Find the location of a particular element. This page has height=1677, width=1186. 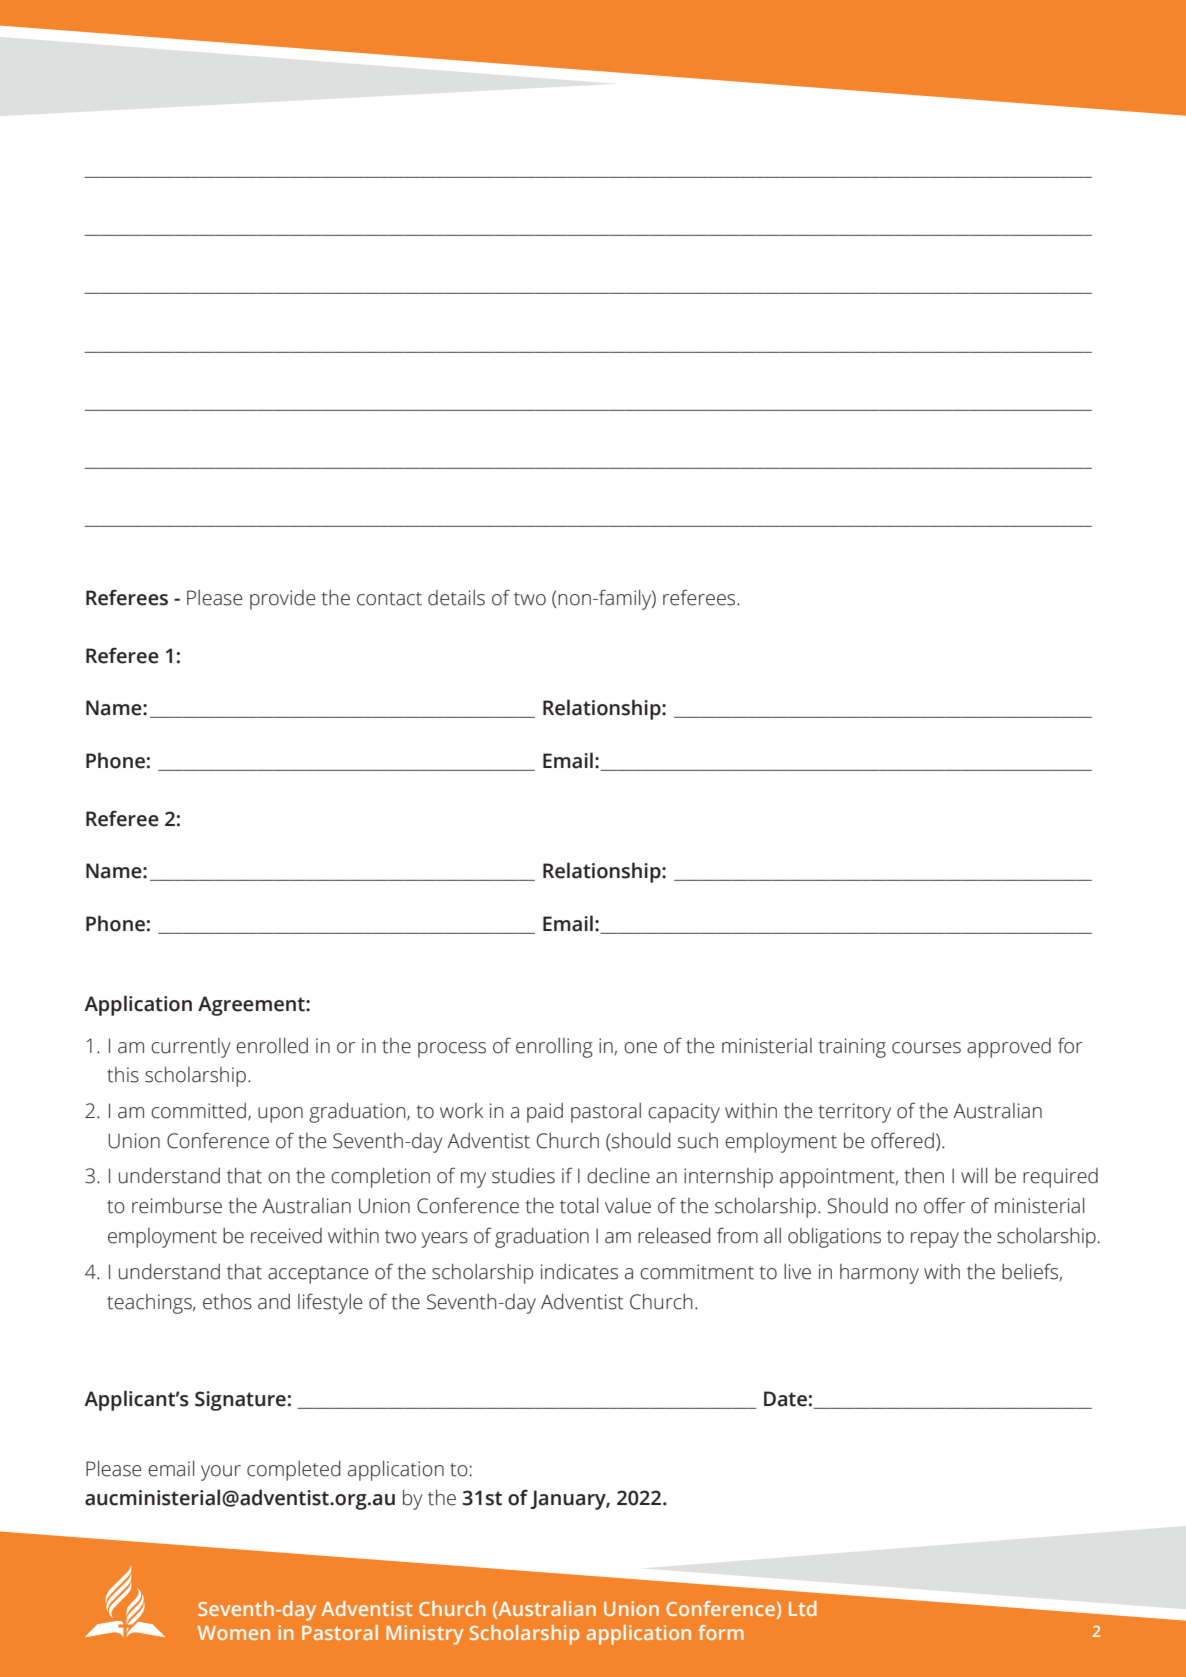

indicates is located at coordinates (579, 1272).
